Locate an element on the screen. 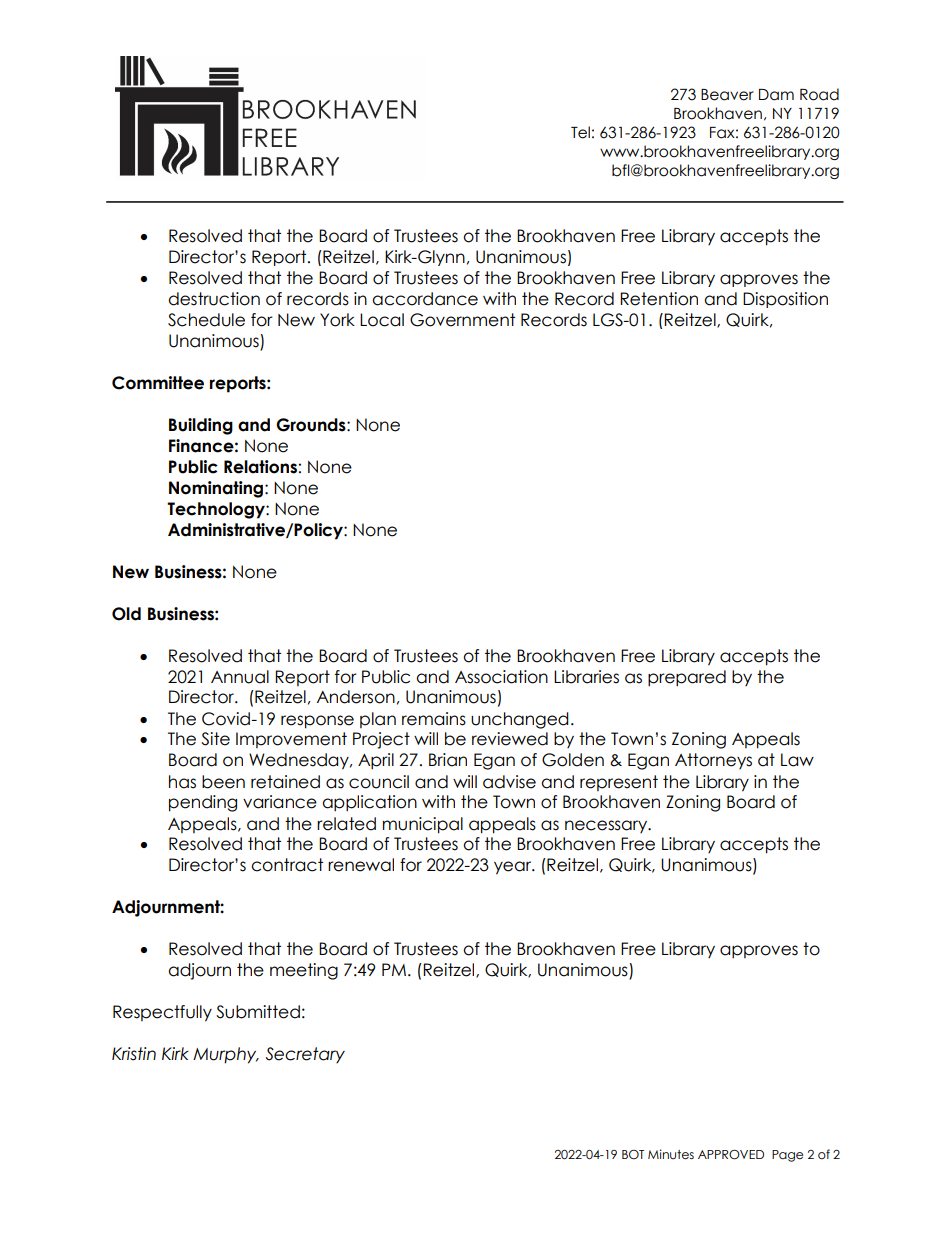  Annual is located at coordinates (240, 677).
